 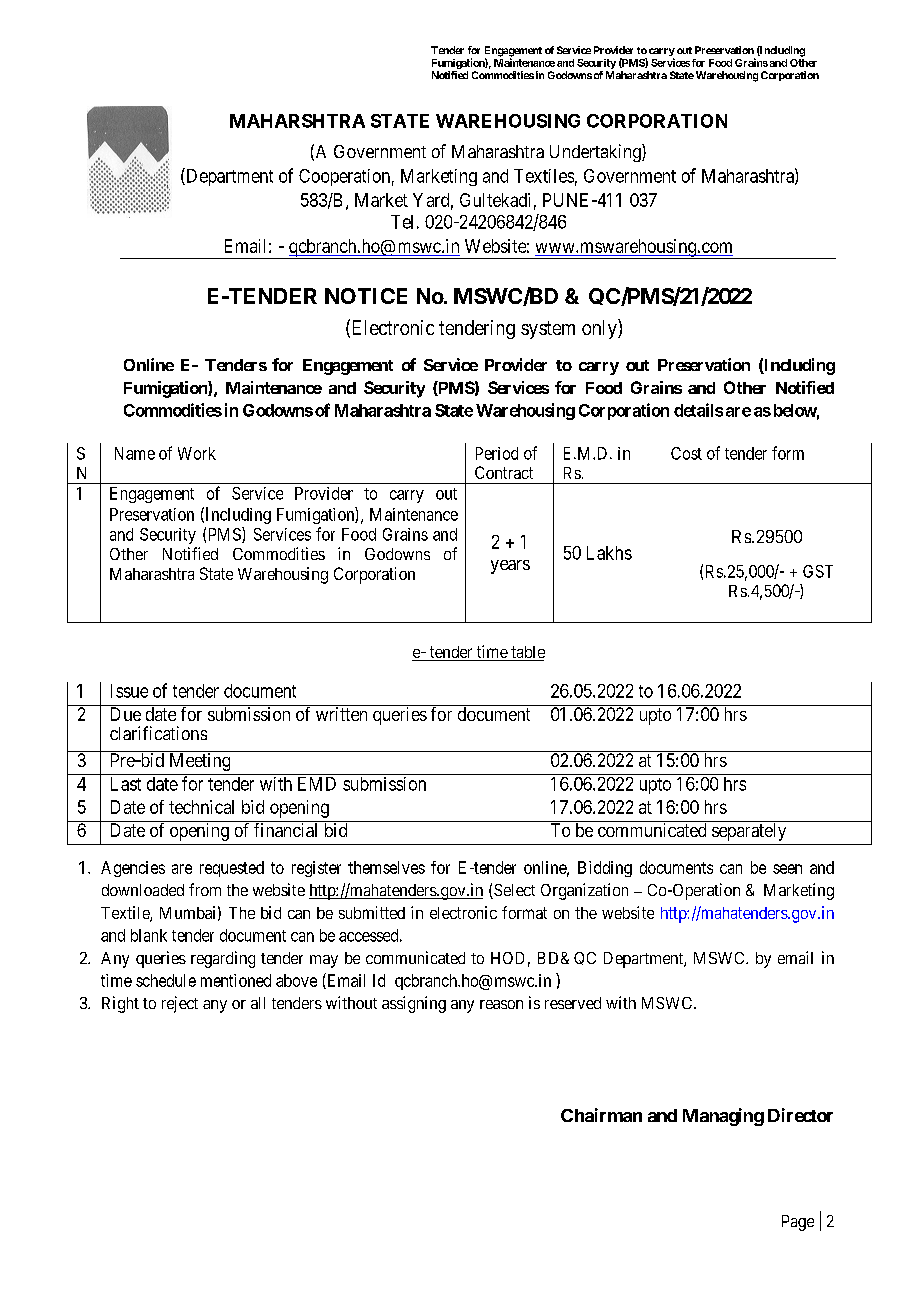 What do you see at coordinates (180, 1004) in the image?
I see `reject` at bounding box center [180, 1004].
